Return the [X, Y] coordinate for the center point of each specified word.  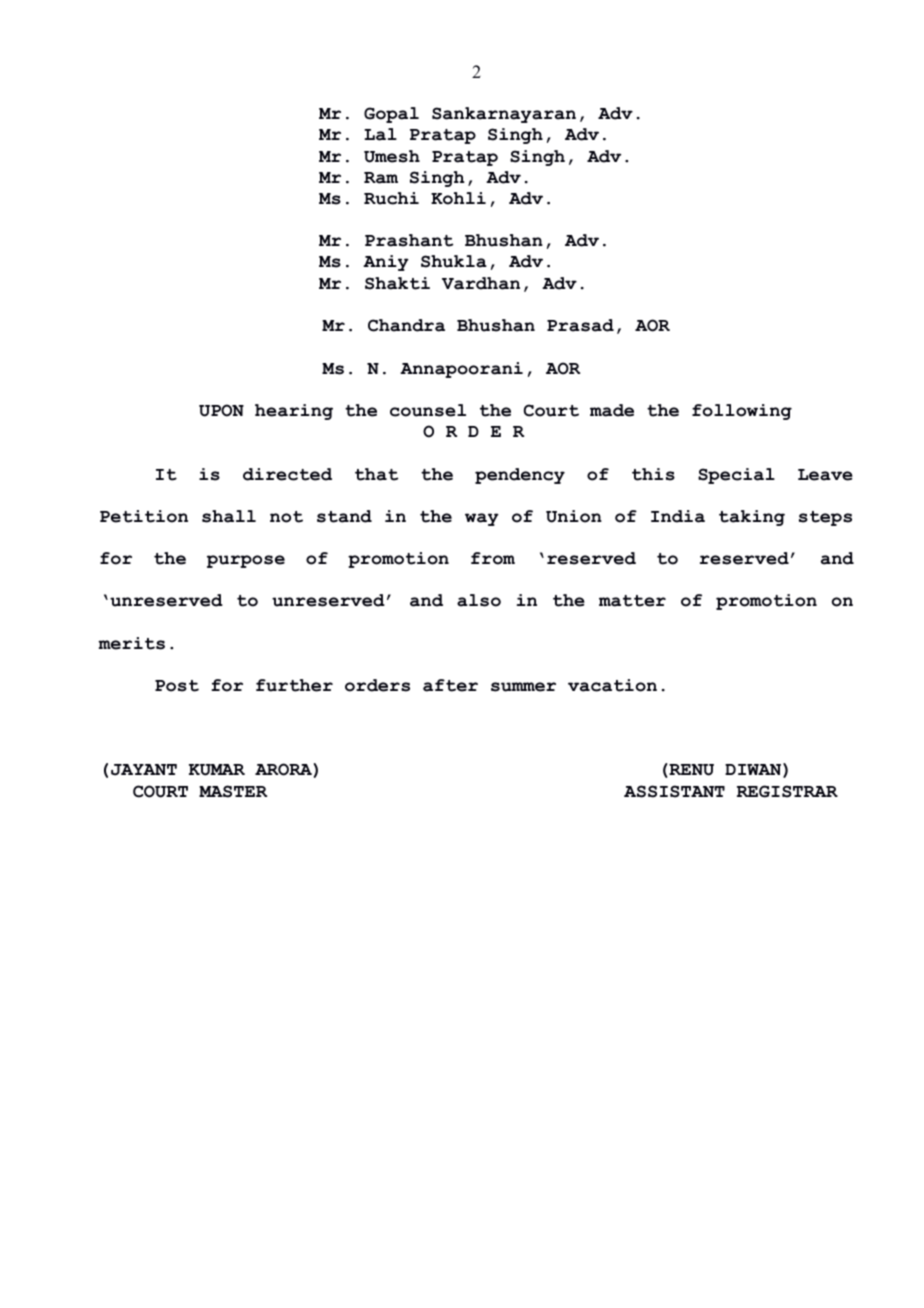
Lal [380, 134]
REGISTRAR [787, 791]
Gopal [391, 115]
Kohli [458, 198]
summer [523, 687]
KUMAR [217, 770]
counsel [428, 410]
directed [287, 474]
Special [736, 476]
